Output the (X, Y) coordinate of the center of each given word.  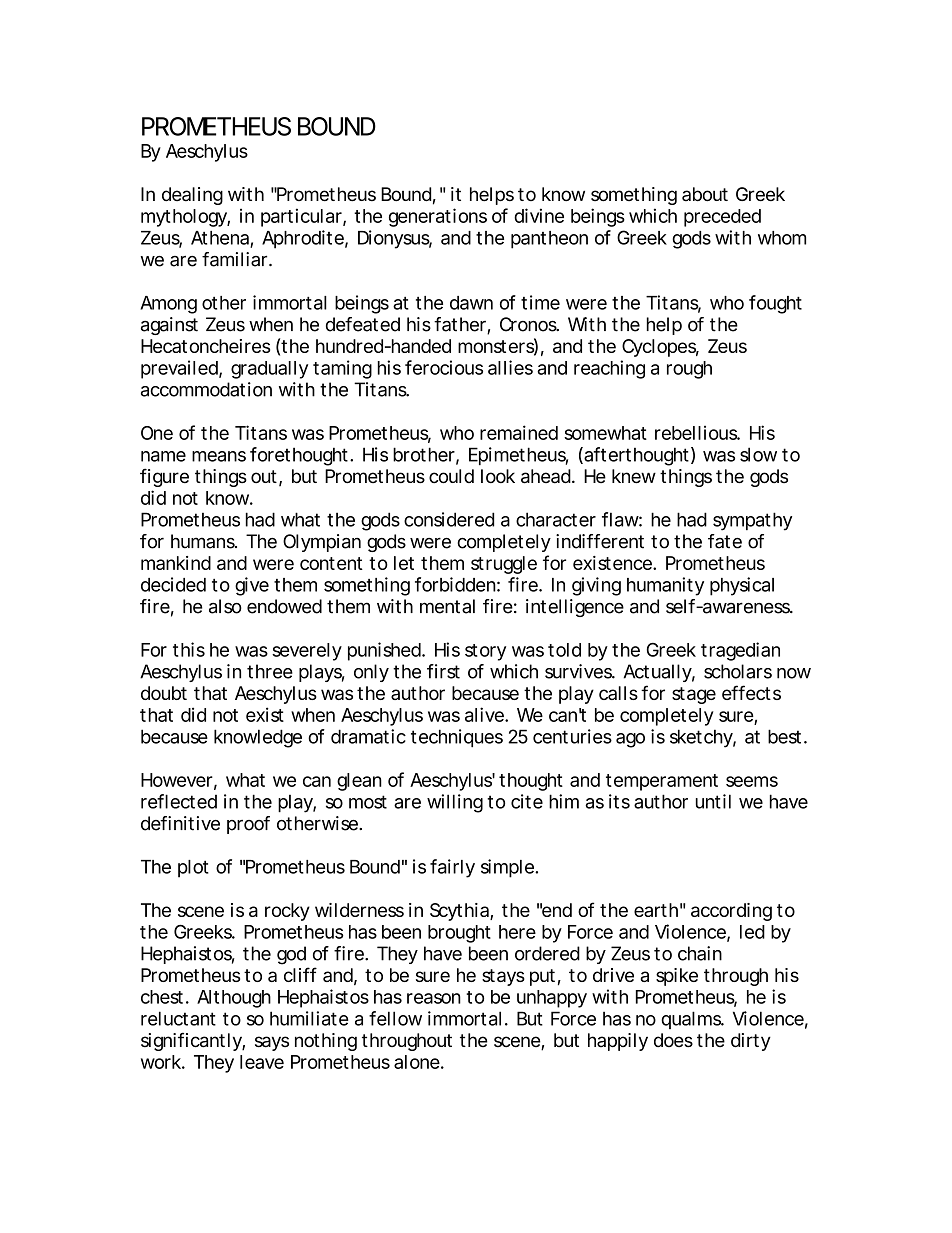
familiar (234, 259)
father (460, 324)
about (705, 194)
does (673, 1040)
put (542, 977)
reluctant (178, 1018)
